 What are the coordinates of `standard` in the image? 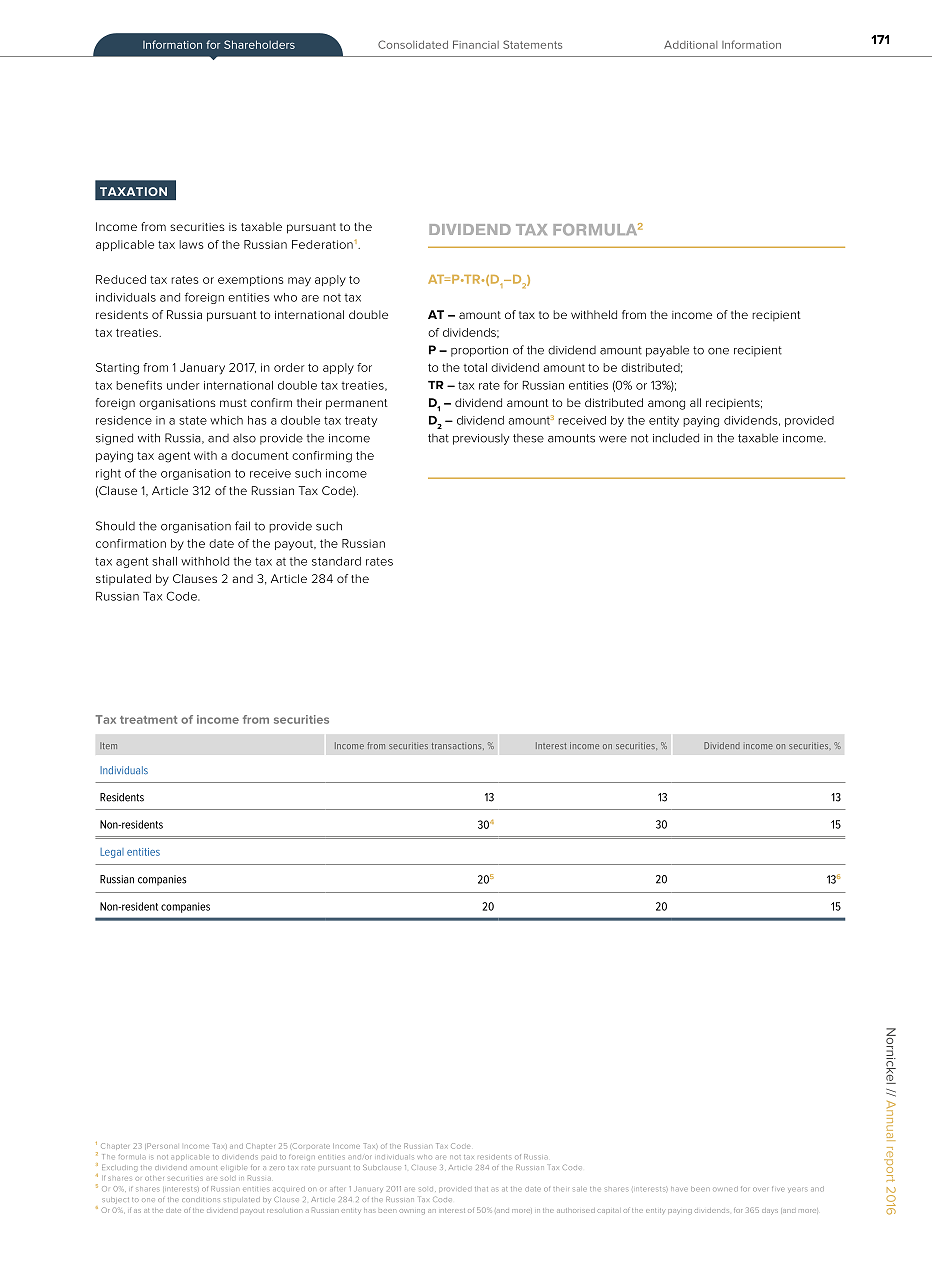 It's located at (336, 561).
